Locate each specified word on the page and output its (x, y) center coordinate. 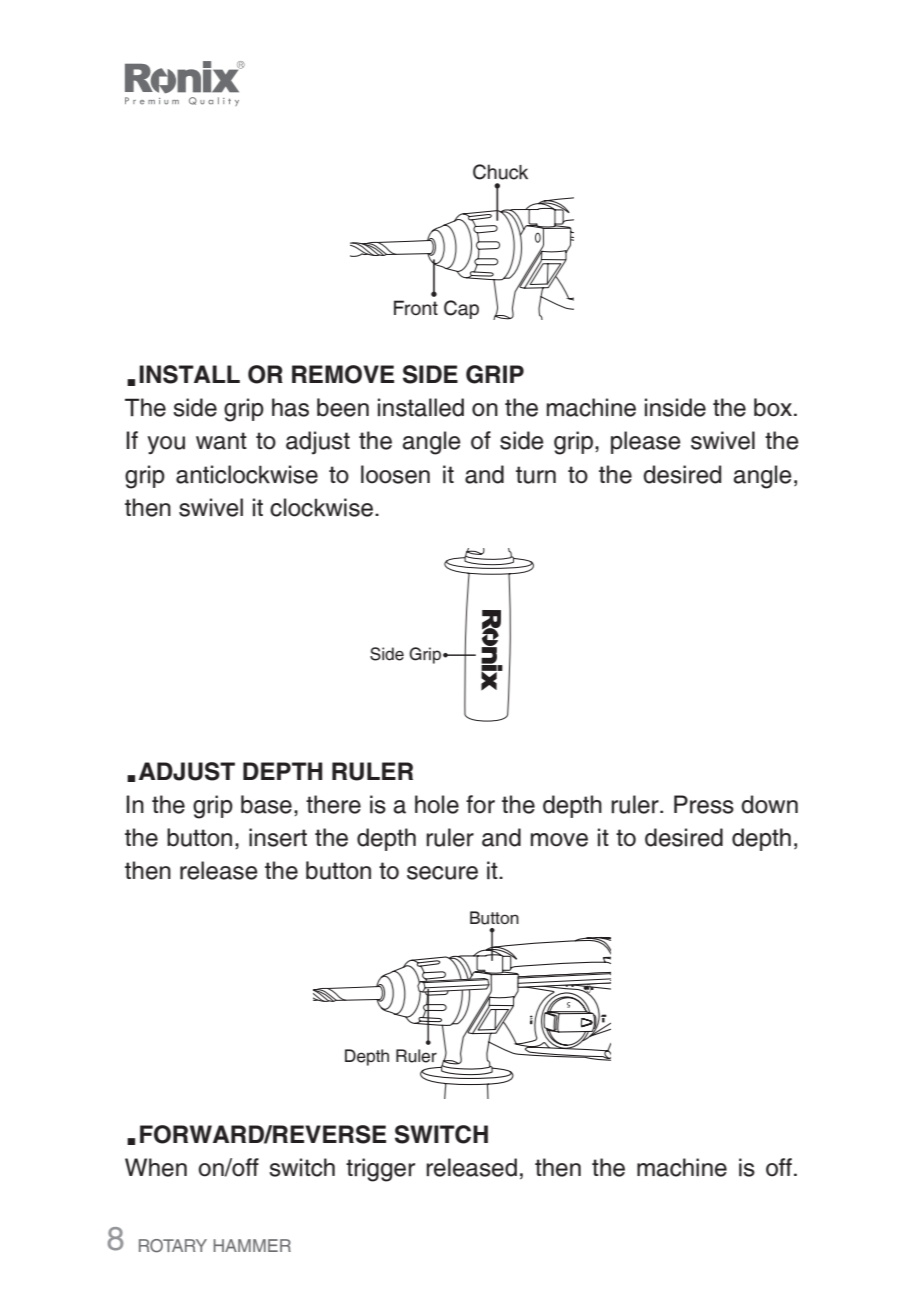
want (221, 441)
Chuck (500, 172)
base (266, 804)
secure (442, 873)
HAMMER (252, 1245)
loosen (395, 474)
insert (278, 837)
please (646, 442)
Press (704, 804)
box (774, 407)
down (769, 804)
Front (416, 307)
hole (437, 804)
